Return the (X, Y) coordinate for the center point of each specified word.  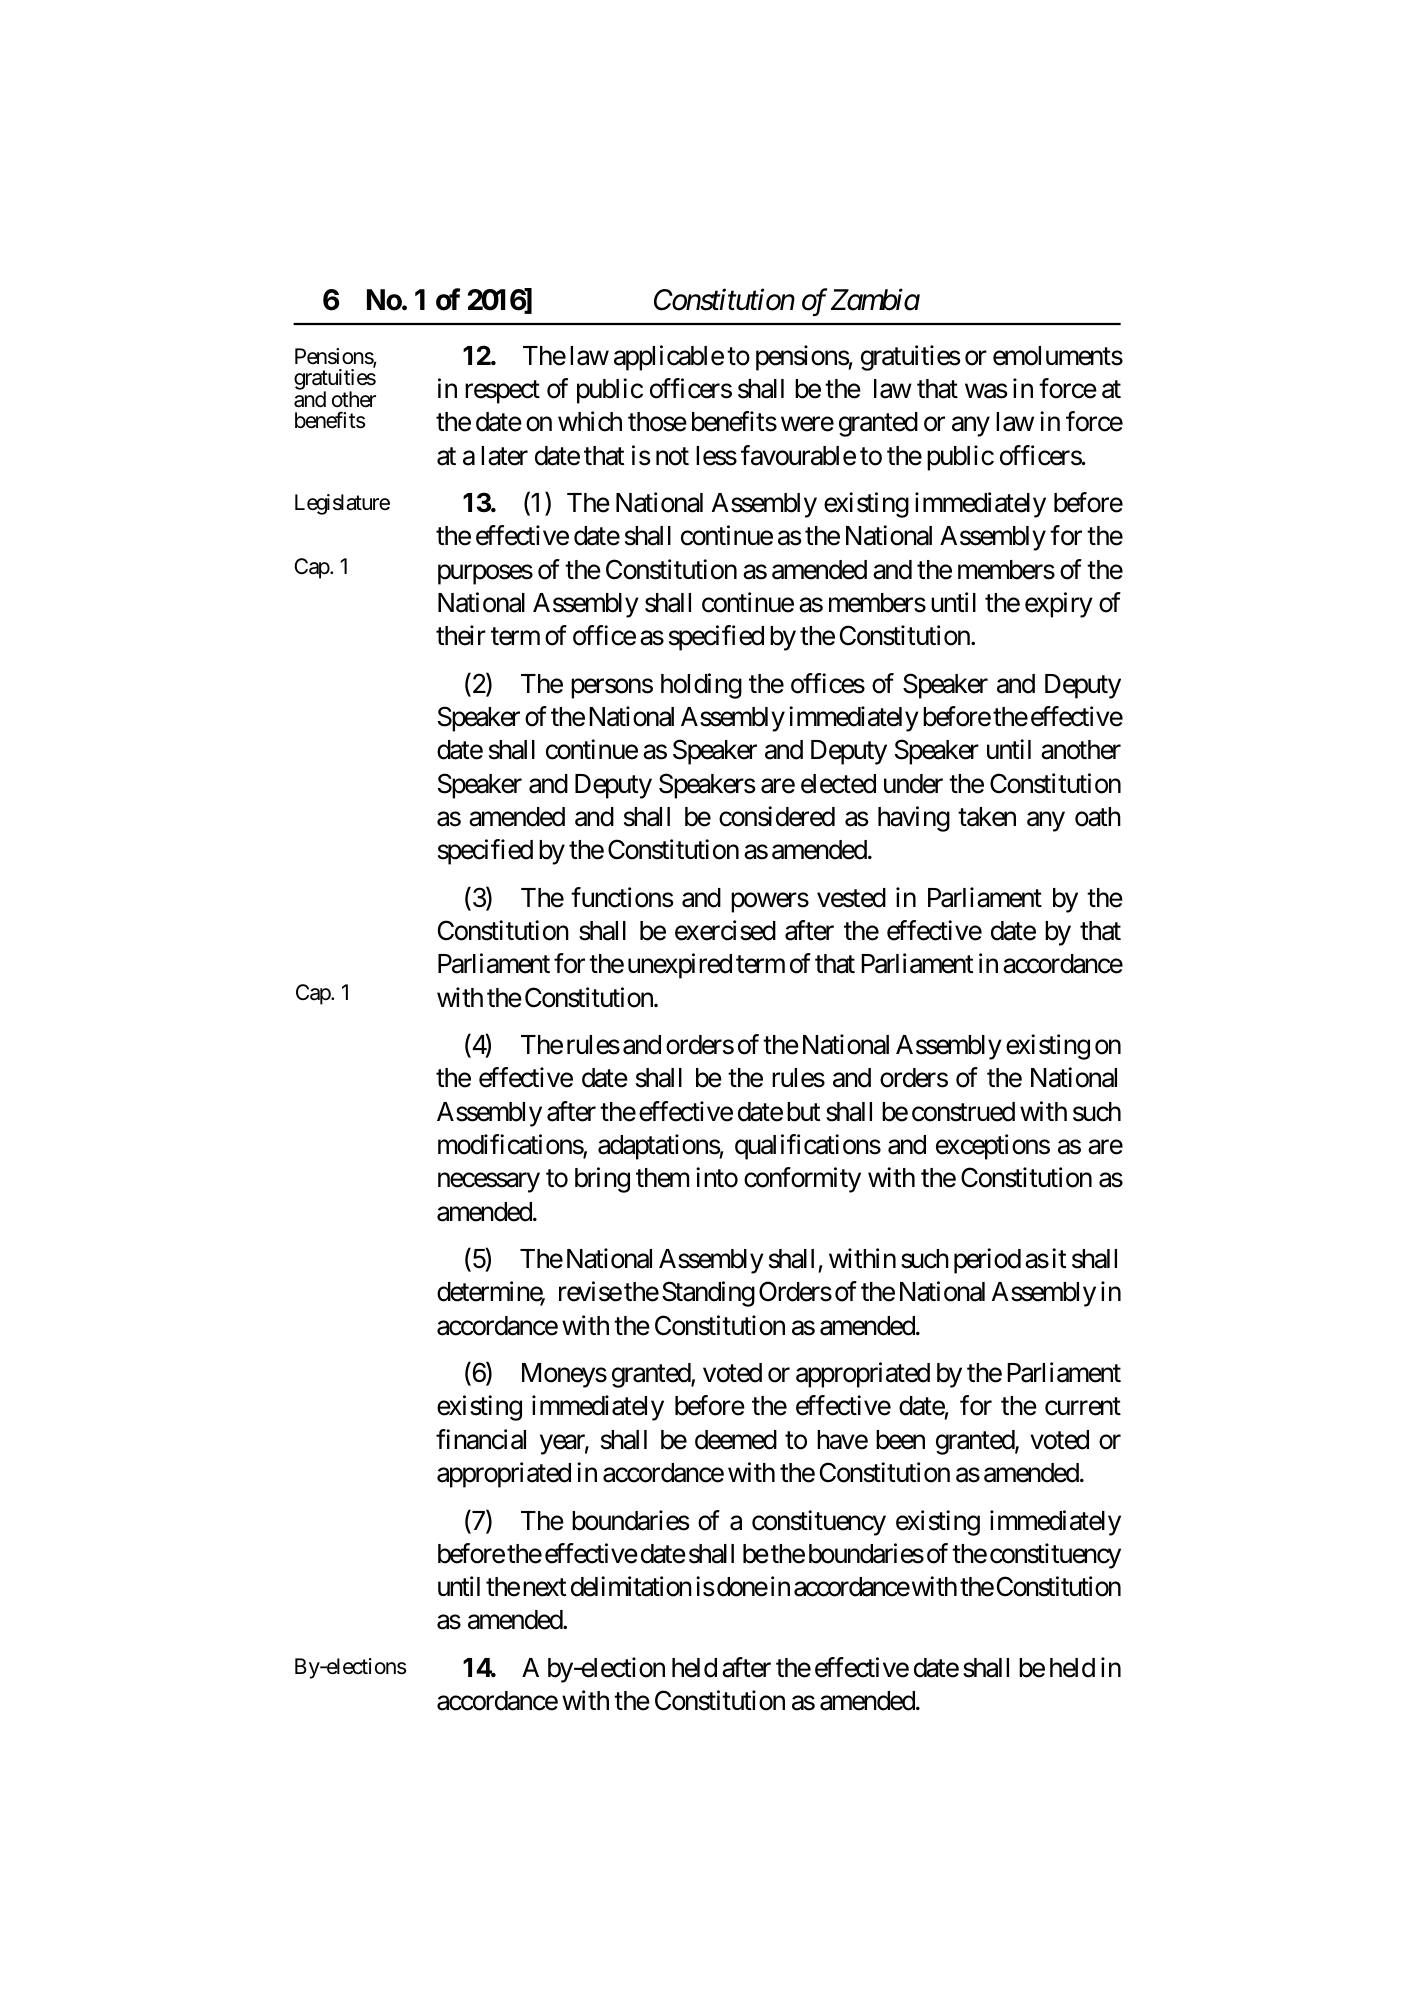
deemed (736, 1440)
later (504, 456)
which (590, 421)
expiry (1059, 605)
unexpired (680, 966)
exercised (725, 930)
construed (963, 1112)
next (544, 1588)
